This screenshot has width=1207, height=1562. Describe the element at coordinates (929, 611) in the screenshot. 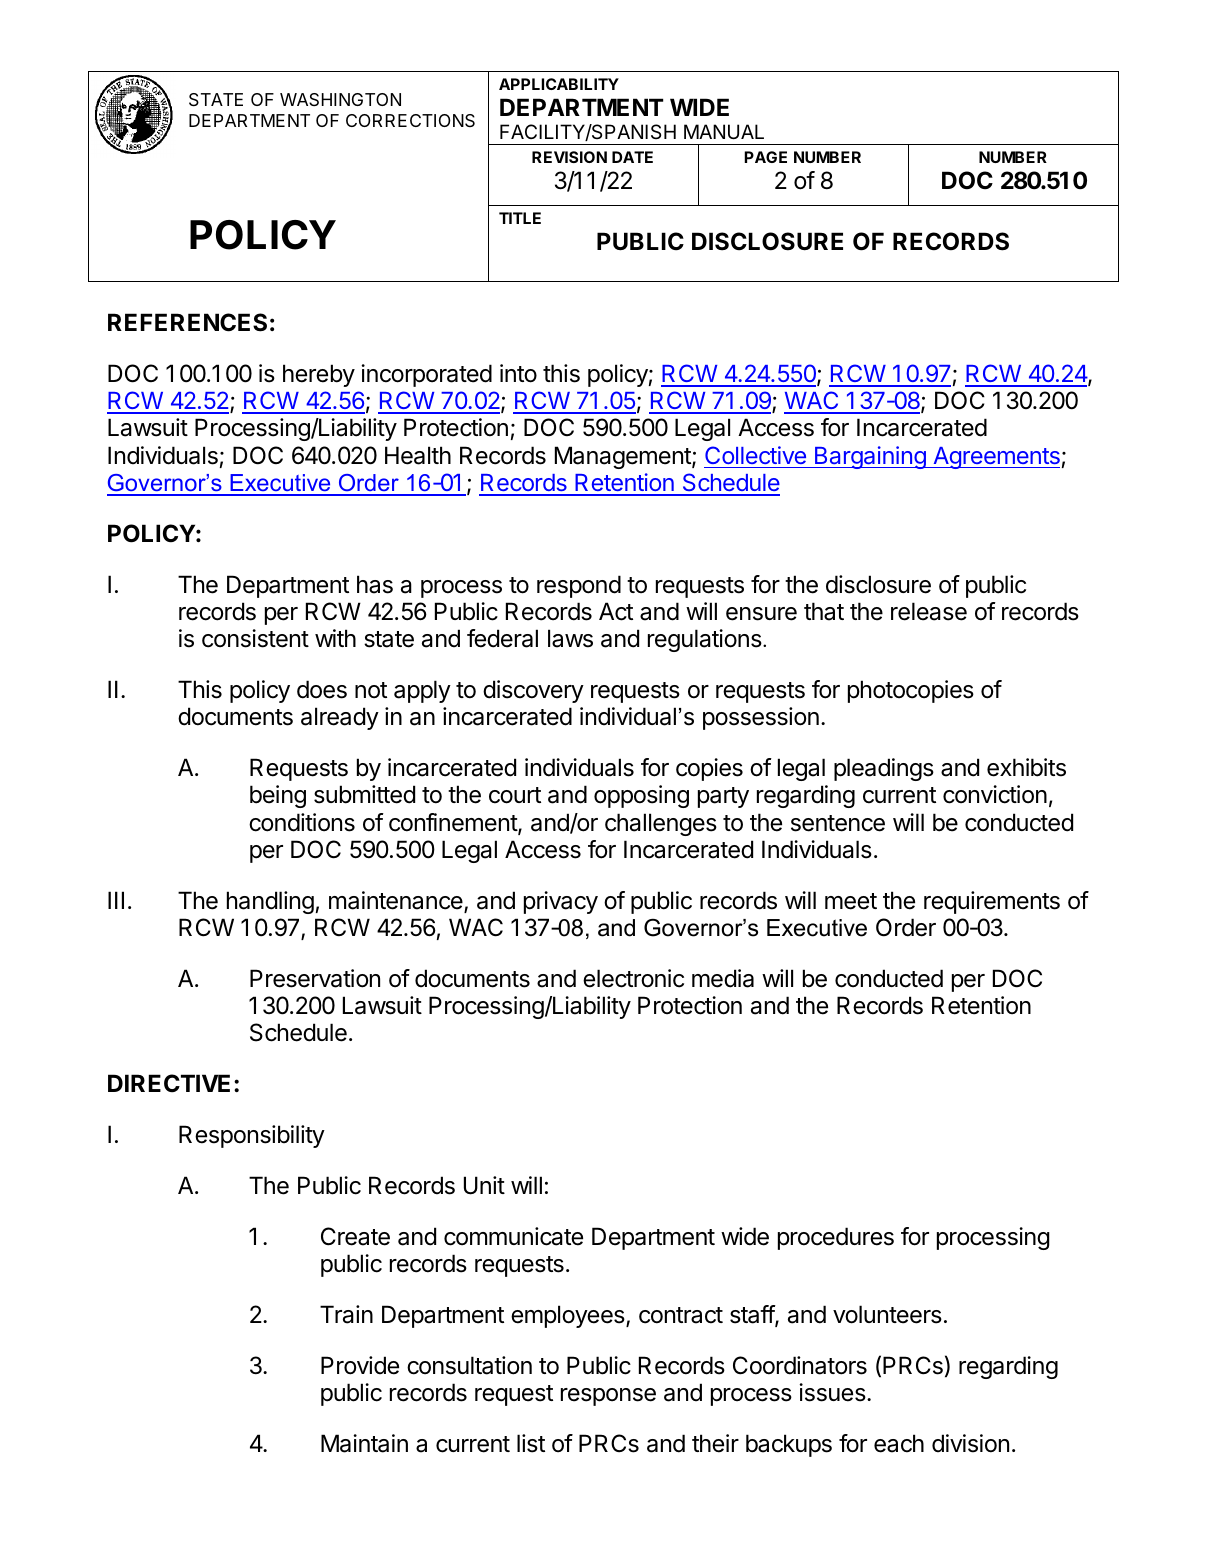

I see `release` at that location.
